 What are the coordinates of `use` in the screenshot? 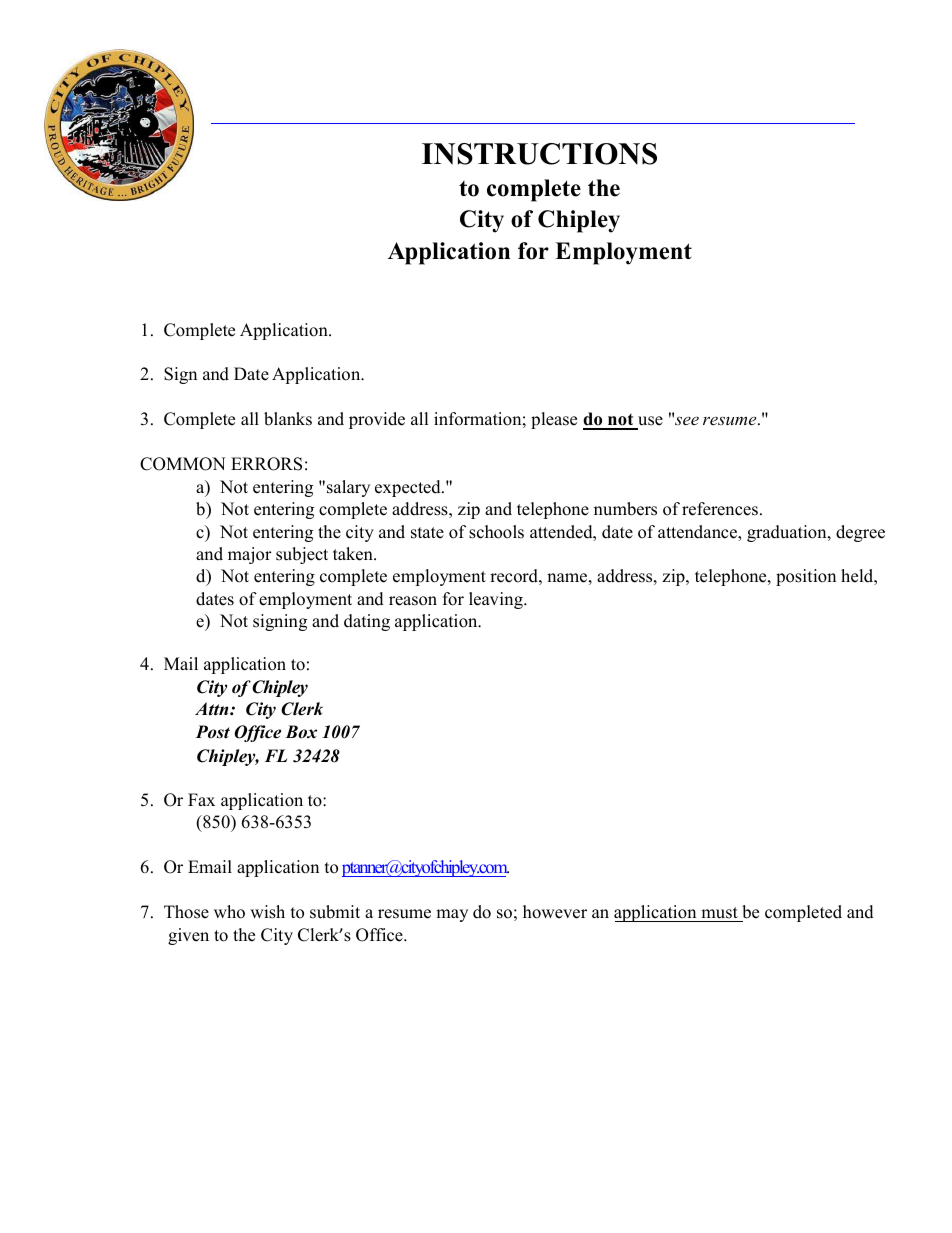 It's located at (650, 421).
